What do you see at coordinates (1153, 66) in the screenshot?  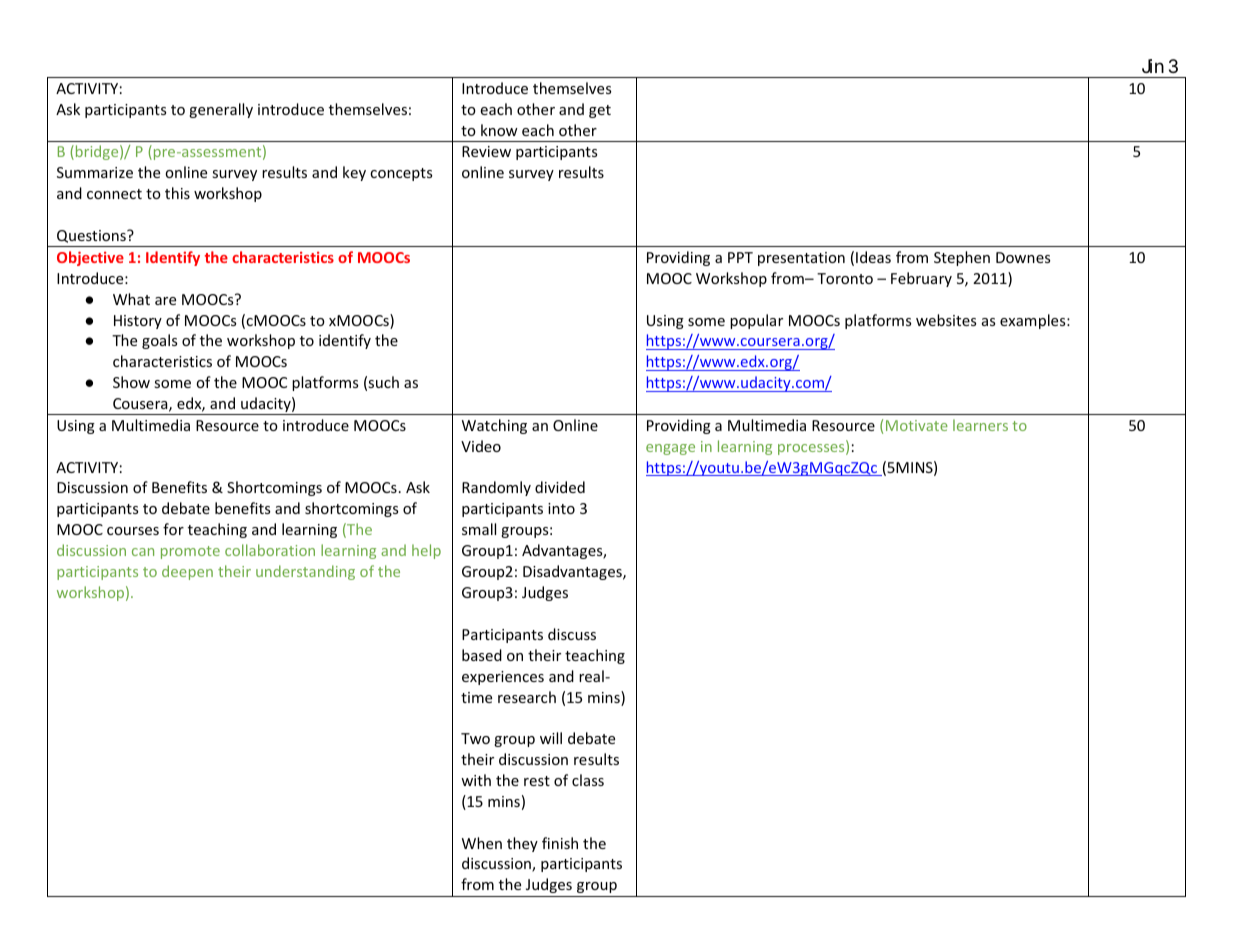 I see `Jin` at bounding box center [1153, 66].
